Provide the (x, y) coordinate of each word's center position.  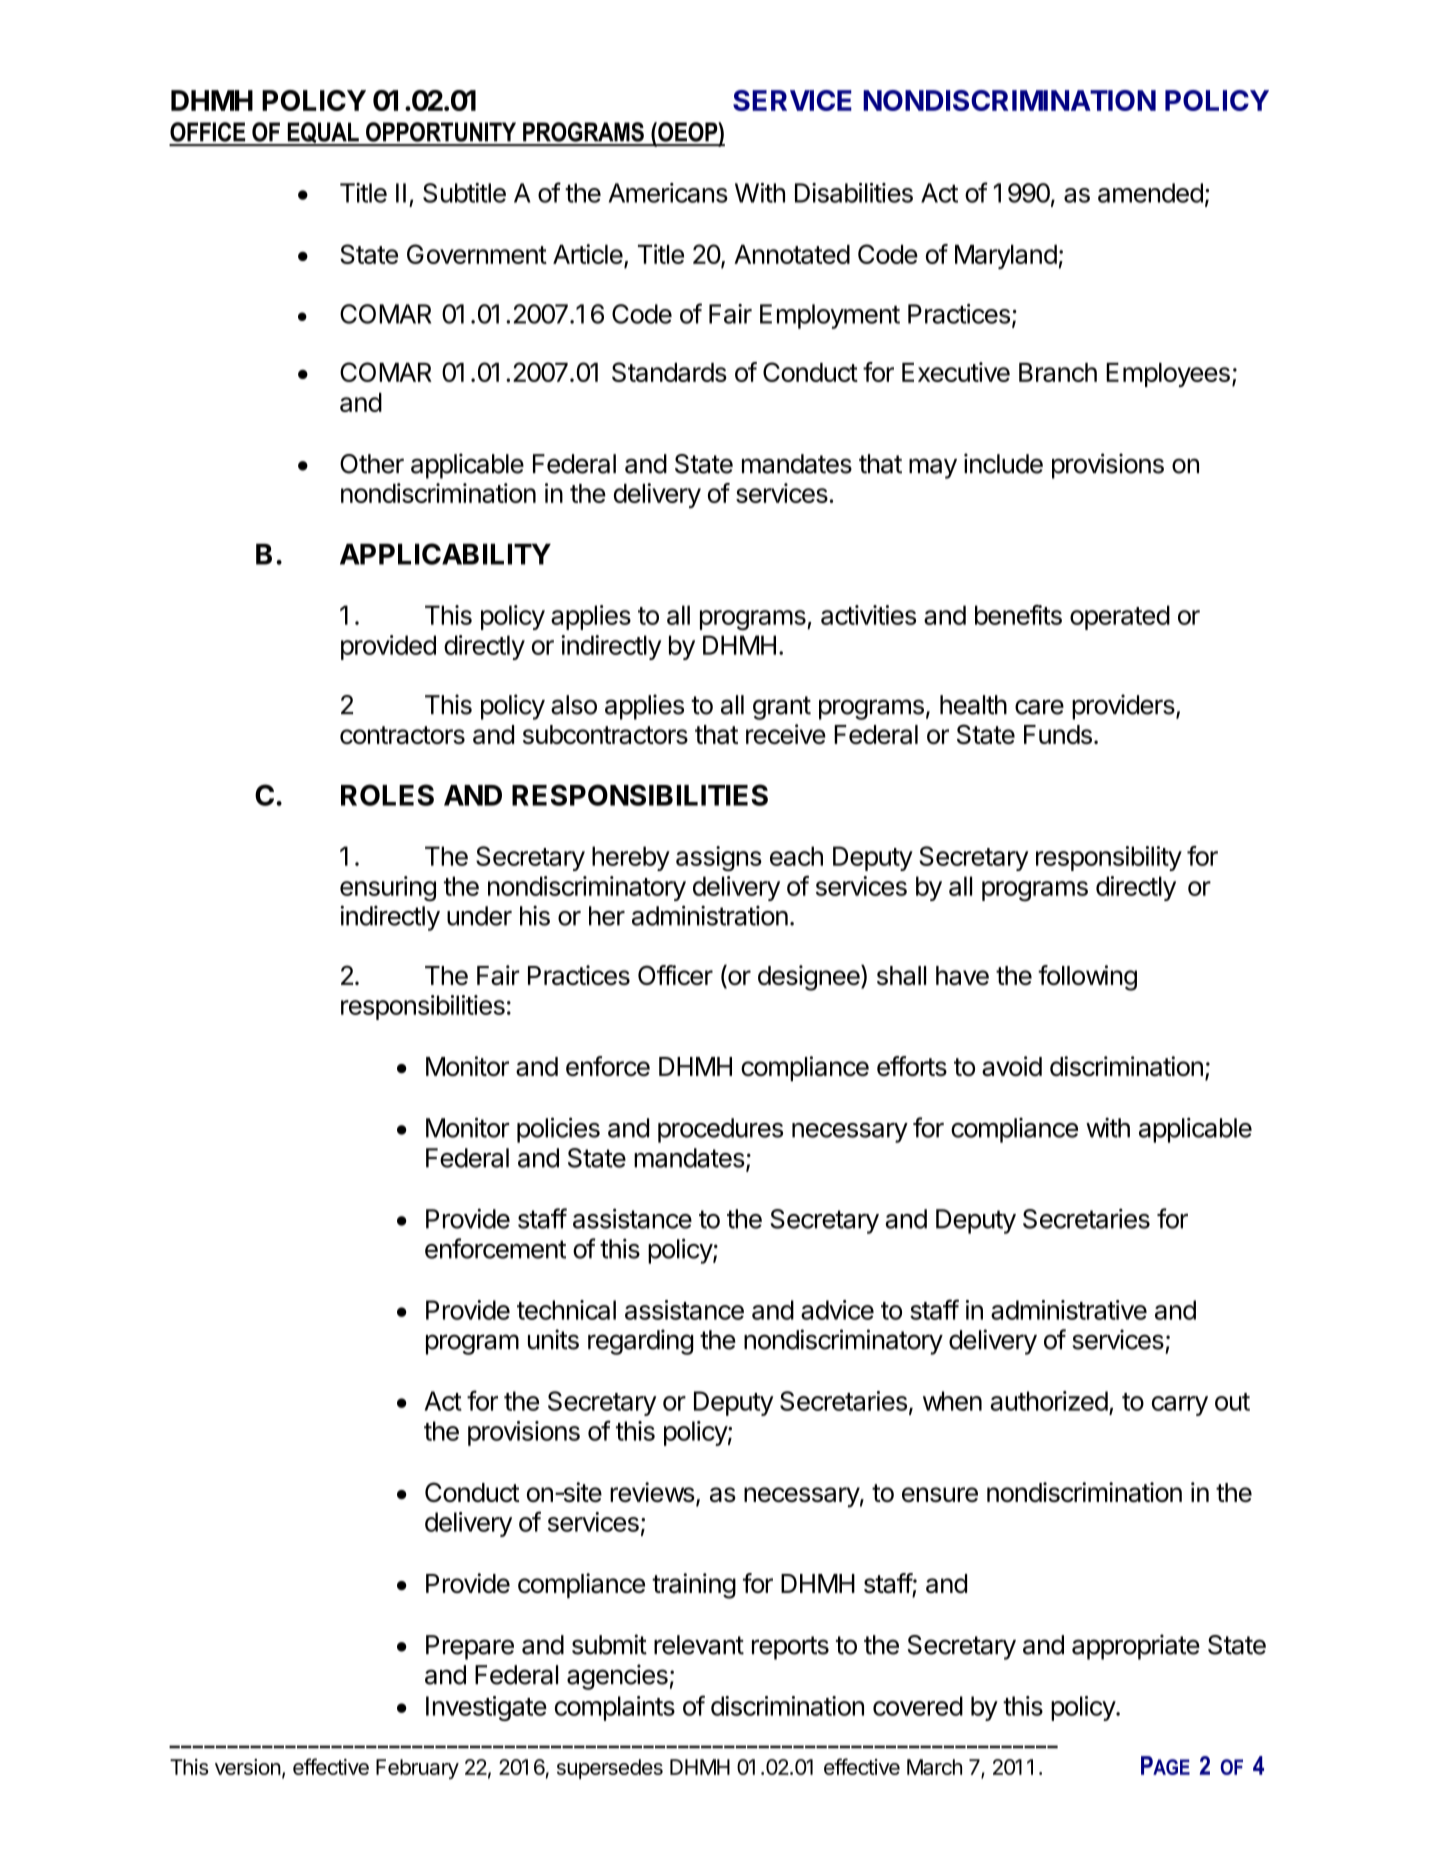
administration (710, 915)
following (1087, 978)
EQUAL (323, 134)
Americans (668, 193)
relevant (699, 1645)
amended (1150, 193)
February (417, 1769)
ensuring (388, 889)
